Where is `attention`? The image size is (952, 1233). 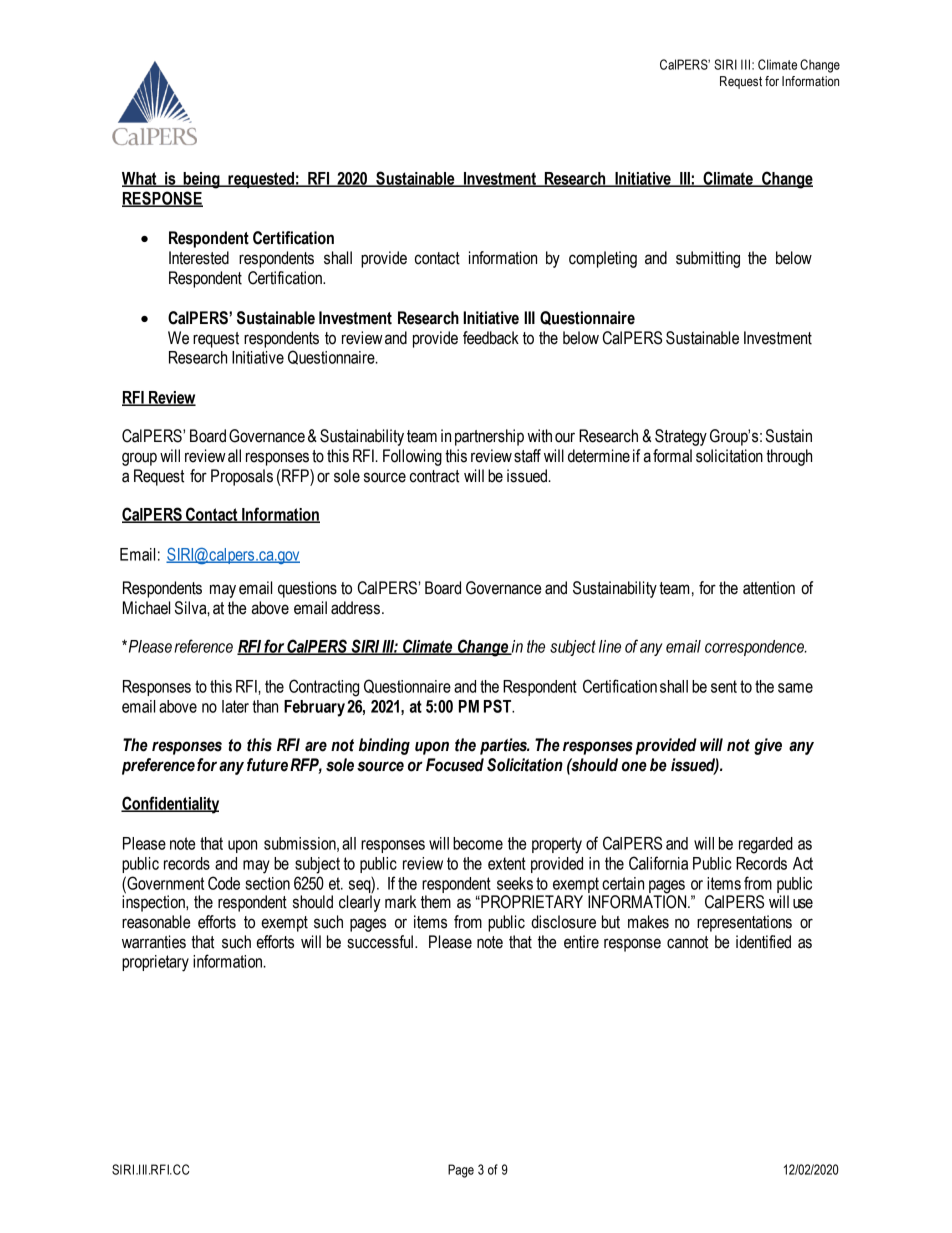
attention is located at coordinates (769, 588).
